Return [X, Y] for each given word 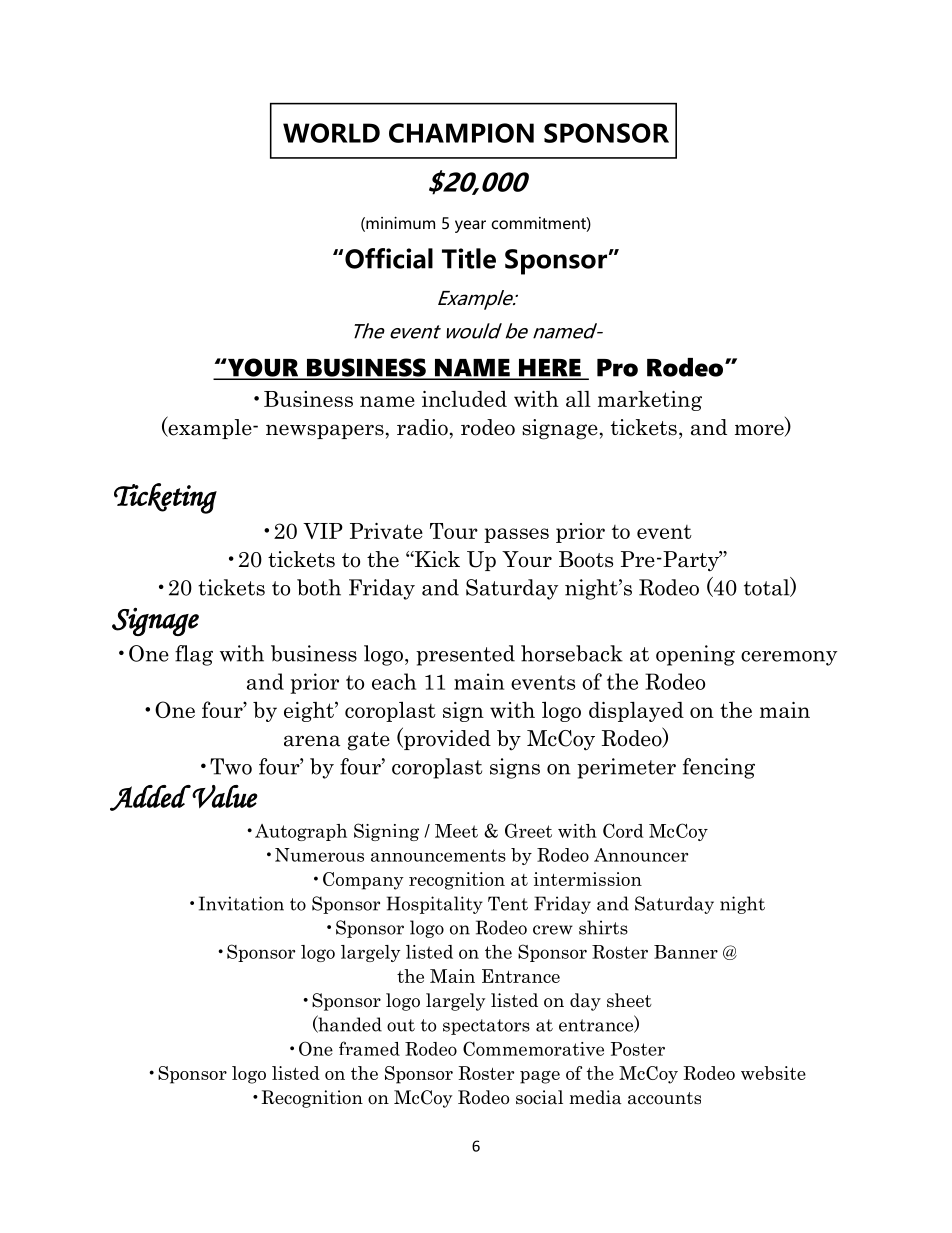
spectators [486, 1027]
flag [194, 655]
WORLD [331, 133]
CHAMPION [461, 133]
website [773, 1073]
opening [695, 655]
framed [369, 1048]
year [470, 226]
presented [465, 655]
